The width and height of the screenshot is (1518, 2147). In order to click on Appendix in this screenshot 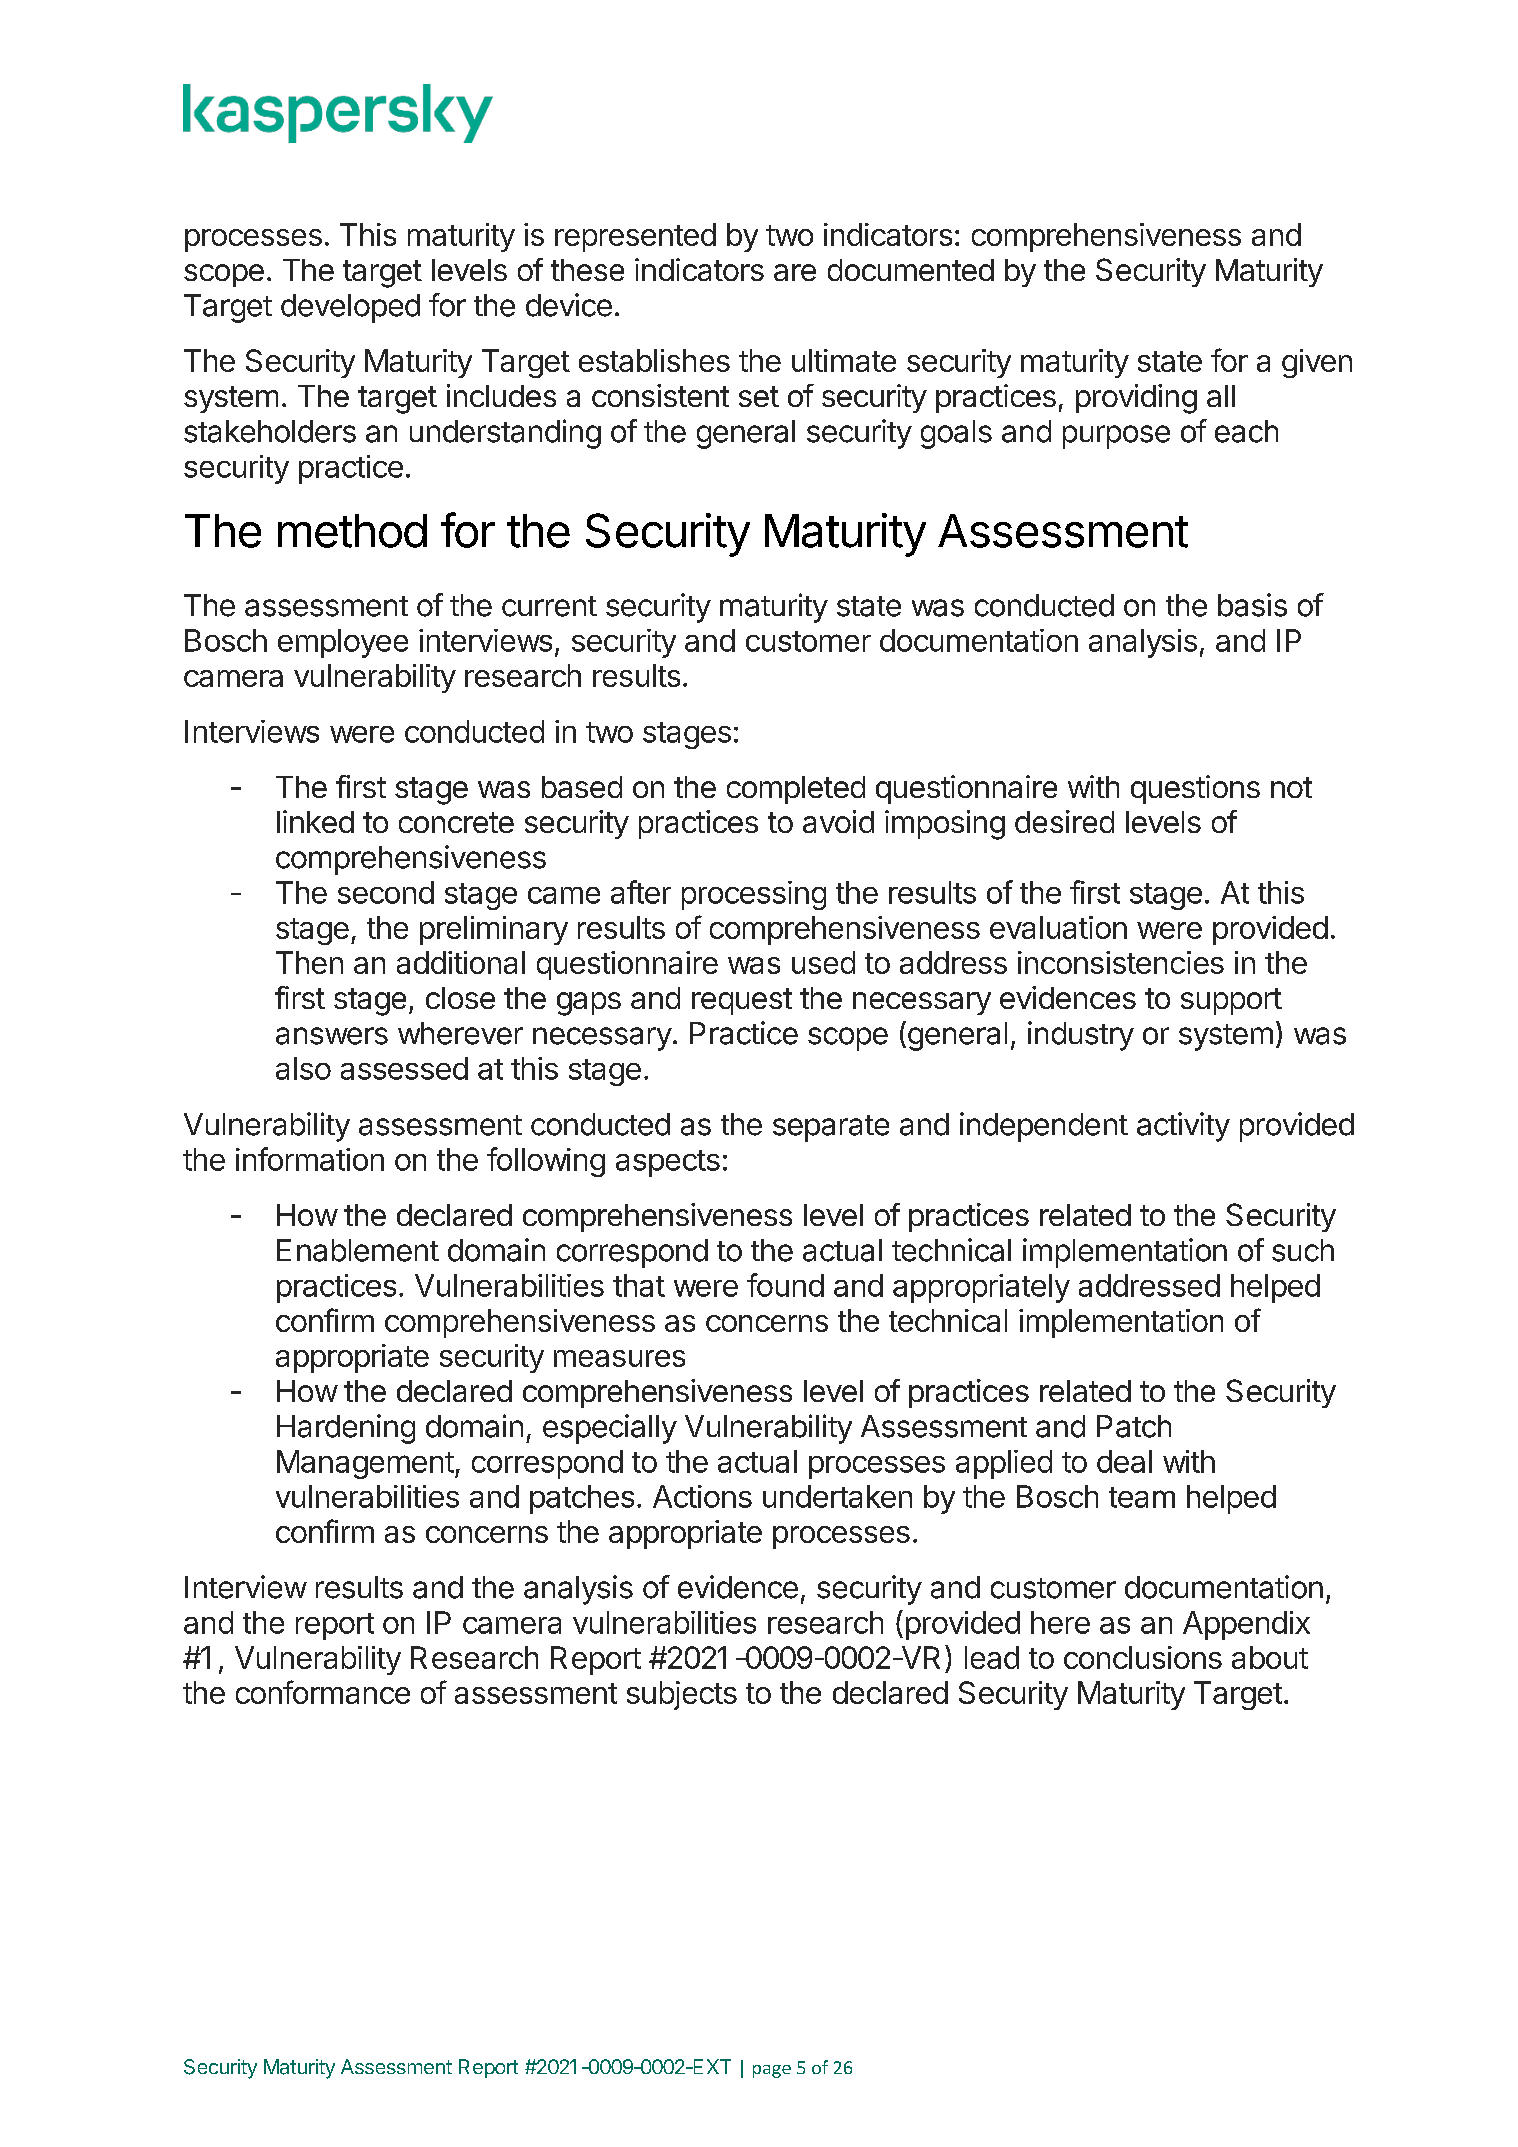, I will do `click(1246, 1625)`.
